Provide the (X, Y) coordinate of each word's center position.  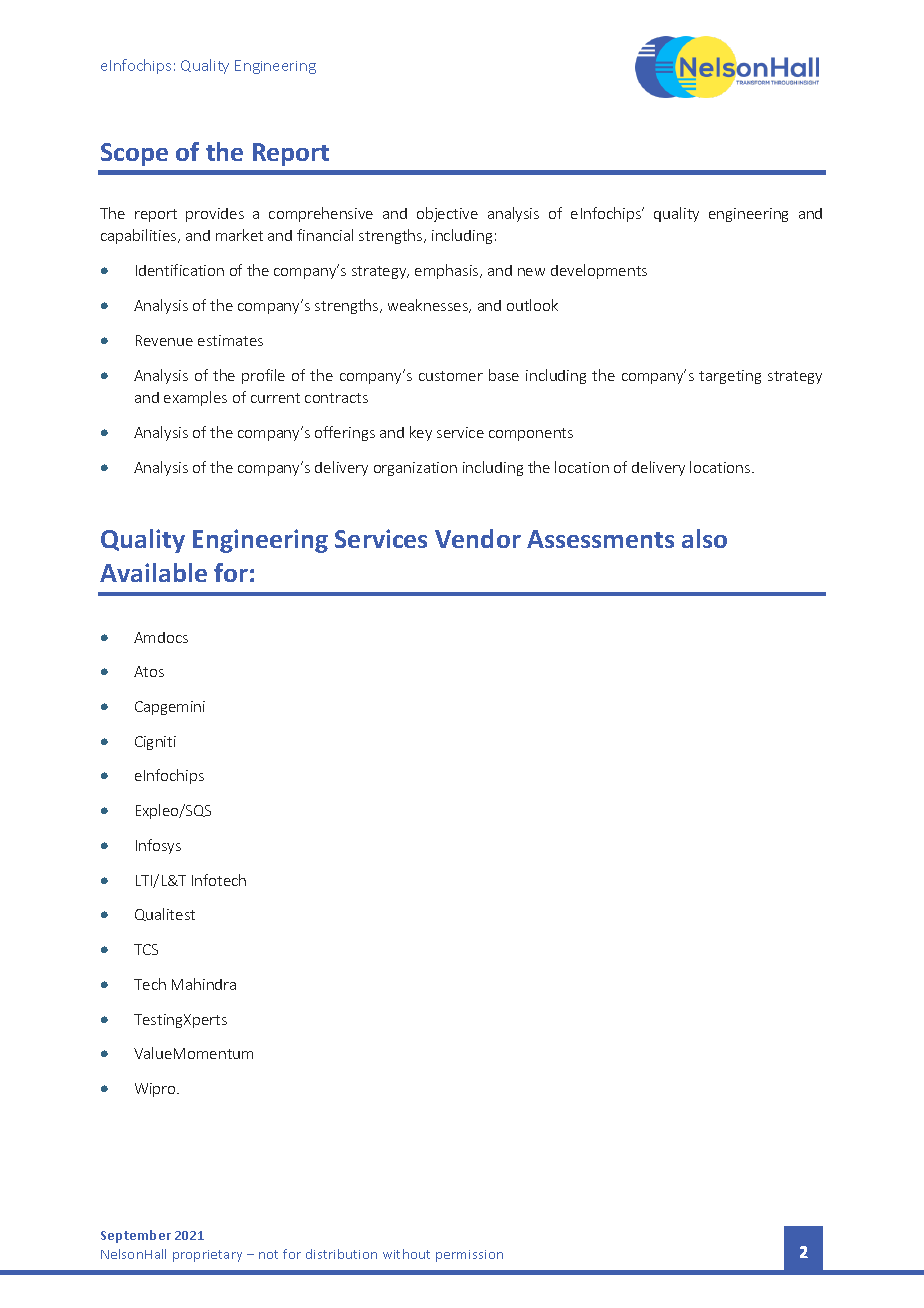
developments (599, 271)
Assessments (600, 539)
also (704, 538)
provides (215, 215)
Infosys (158, 846)
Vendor (478, 538)
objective (447, 214)
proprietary (207, 1256)
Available (153, 572)
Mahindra (204, 984)
